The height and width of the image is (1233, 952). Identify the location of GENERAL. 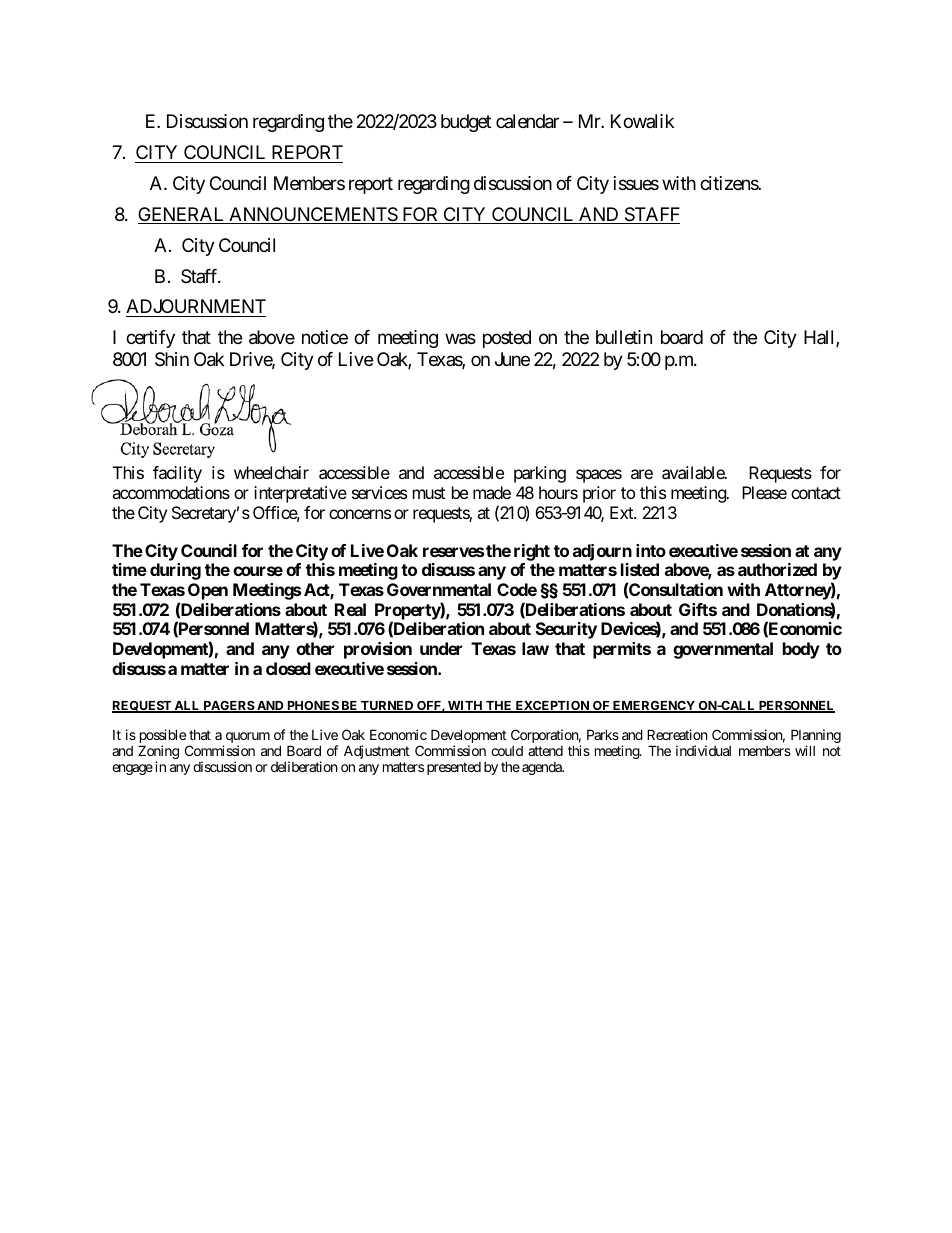
(182, 215).
